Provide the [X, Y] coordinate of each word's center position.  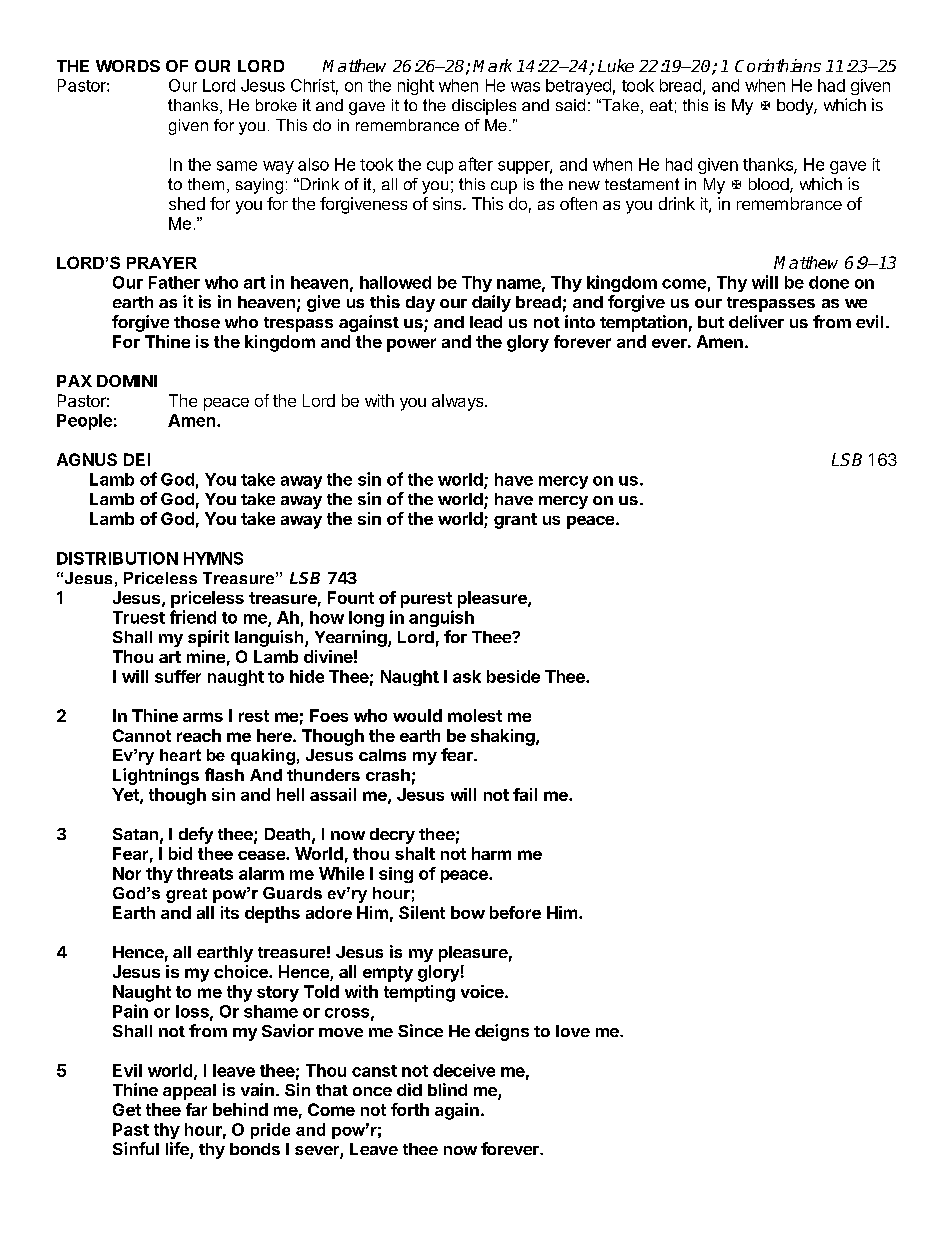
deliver [756, 321]
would [417, 715]
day [420, 304]
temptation [643, 323]
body [796, 107]
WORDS [128, 66]
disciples [484, 107]
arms [203, 717]
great [186, 895]
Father [174, 282]
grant [515, 521]
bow [468, 912]
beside [513, 676]
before [515, 912]
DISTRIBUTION [117, 558]
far [196, 1109]
